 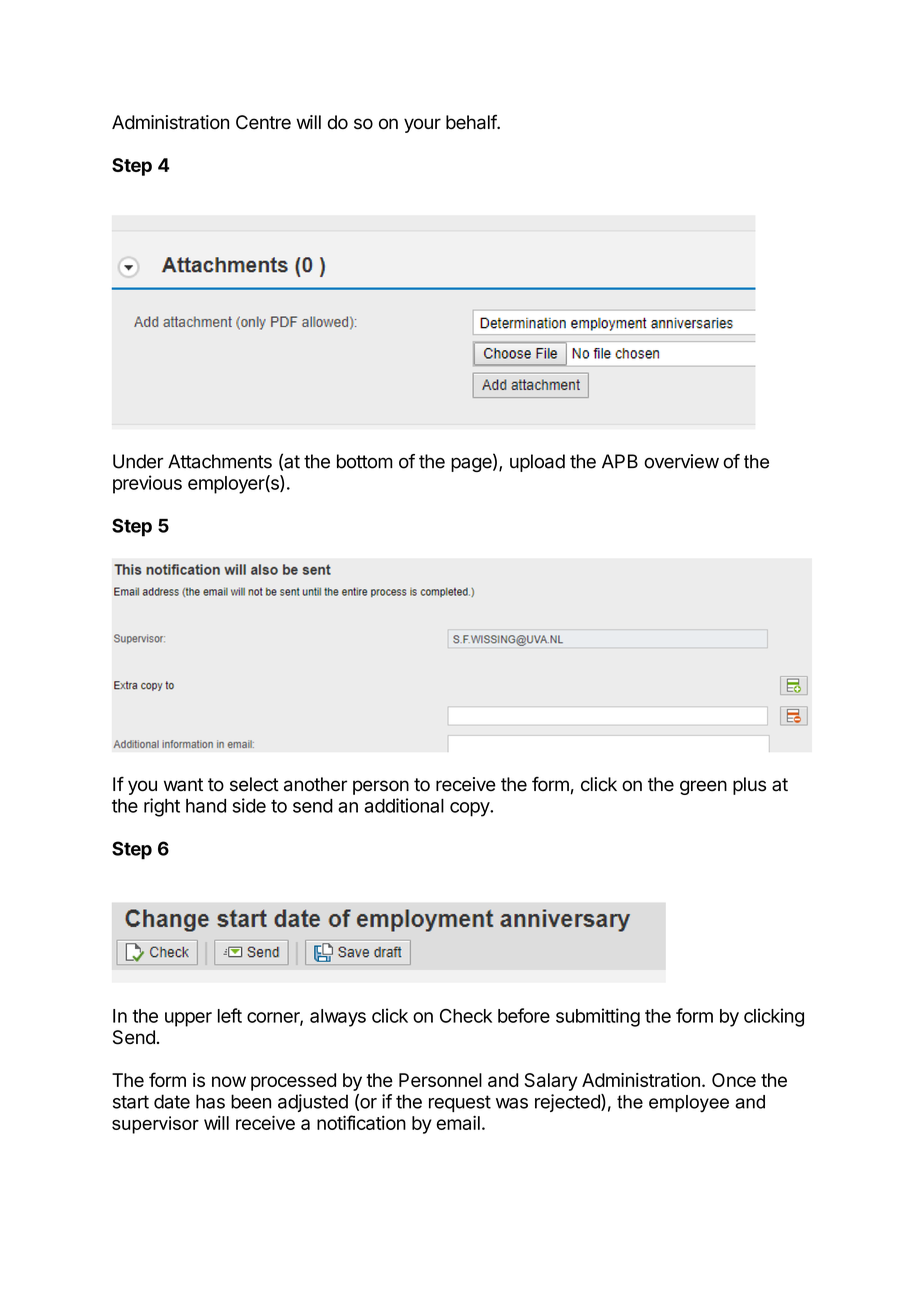 I want to click on page, so click(x=472, y=465).
